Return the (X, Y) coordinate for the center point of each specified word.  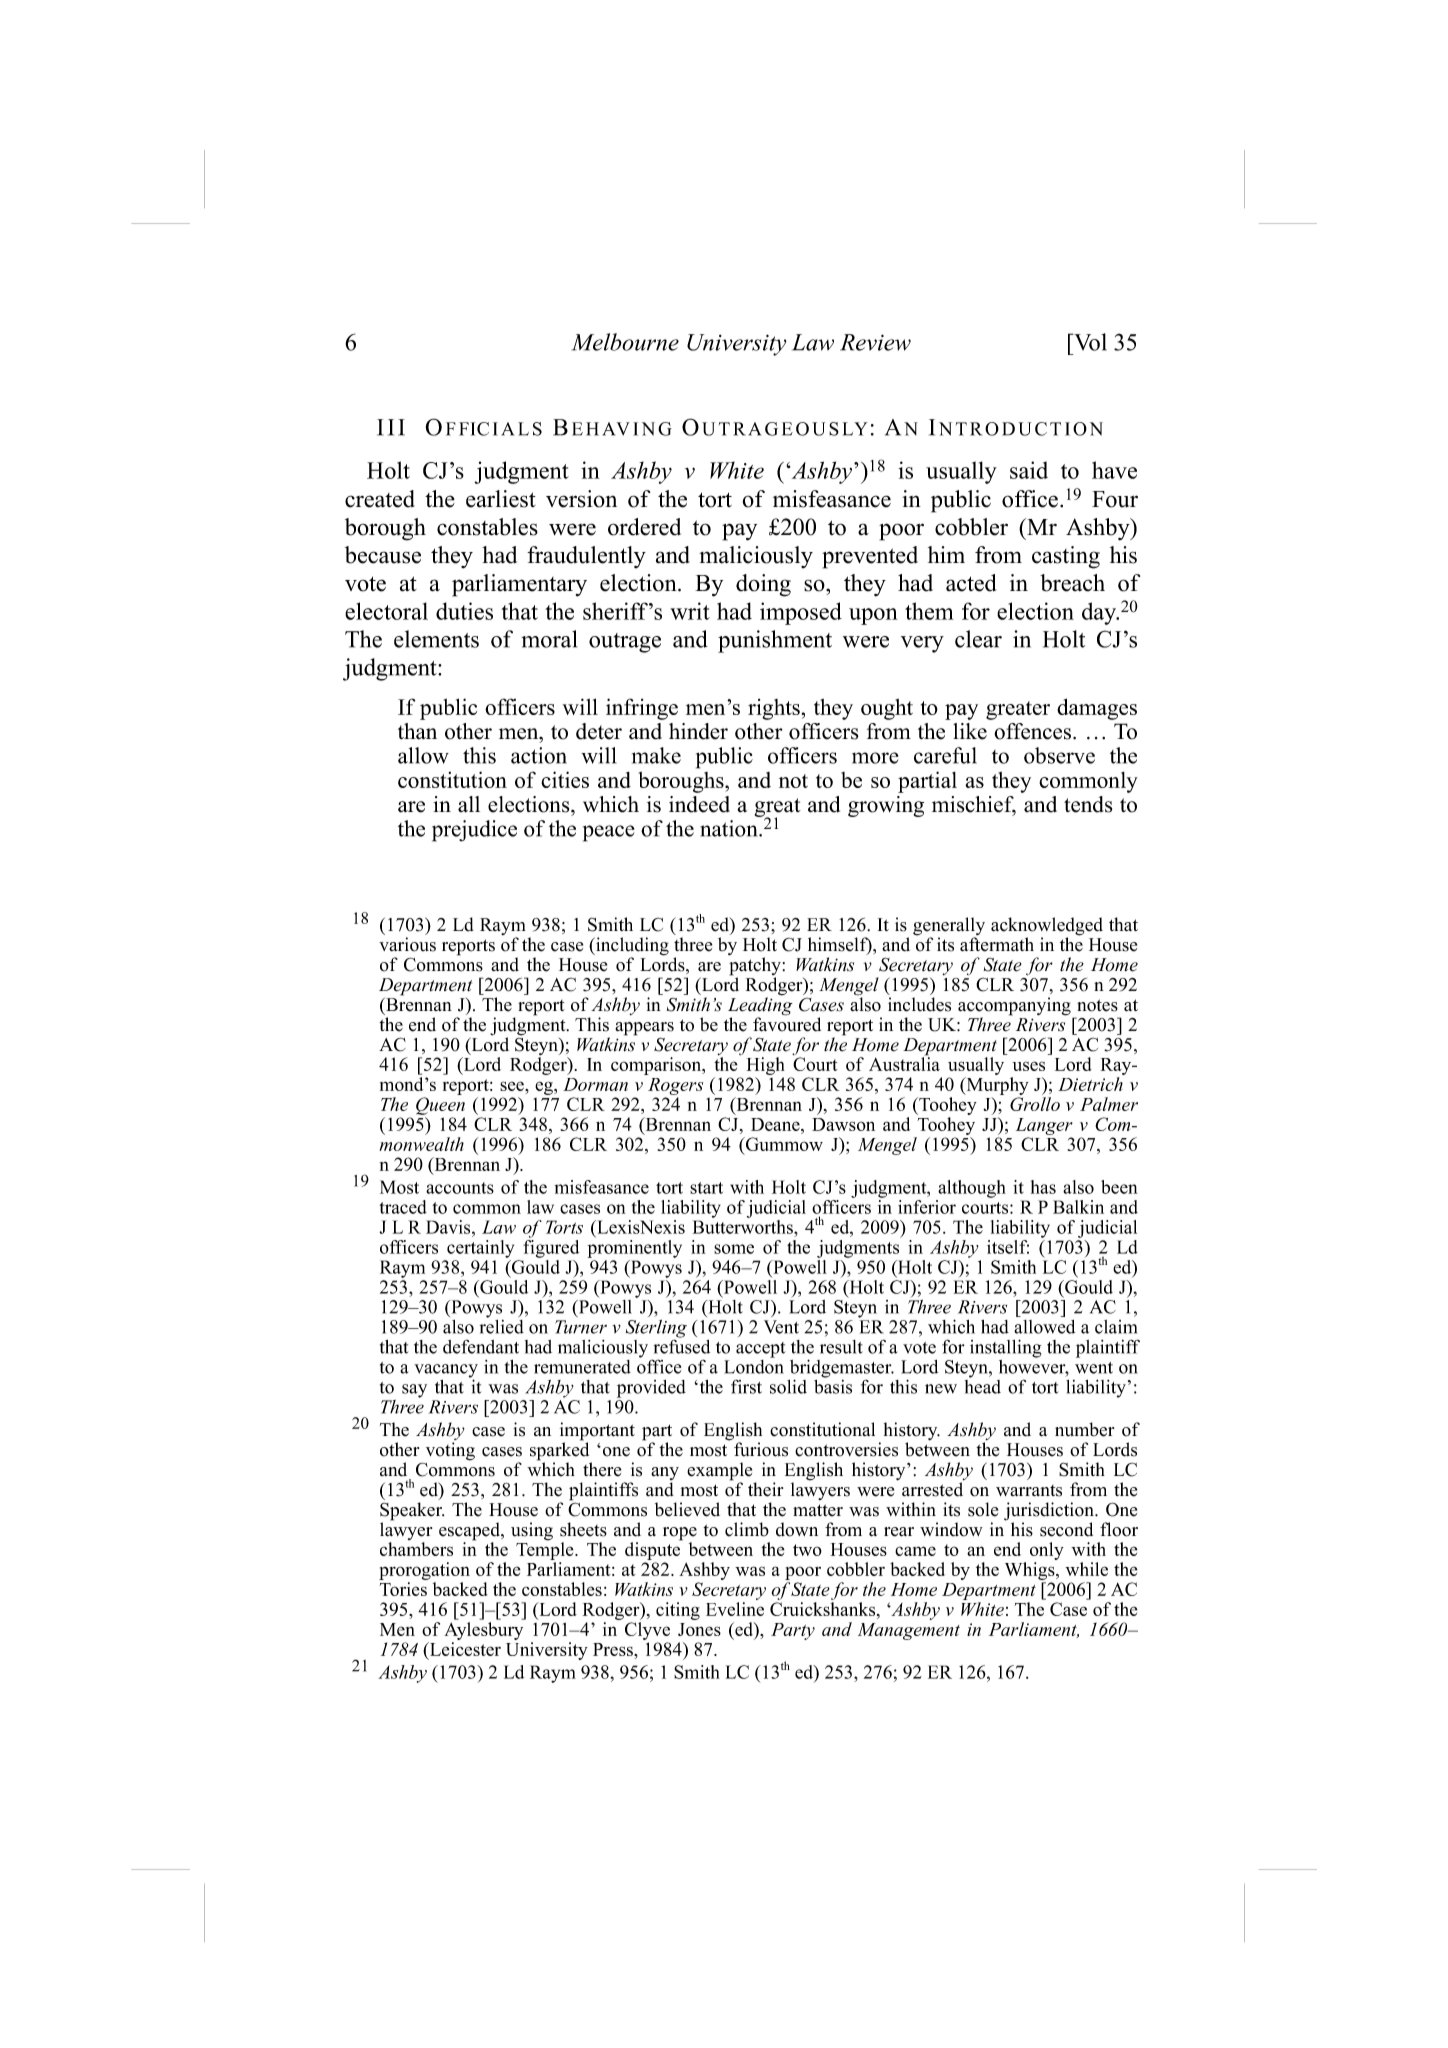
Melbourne (625, 342)
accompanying (1014, 1007)
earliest (501, 499)
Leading (760, 1006)
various (407, 944)
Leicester (464, 1649)
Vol (1089, 342)
